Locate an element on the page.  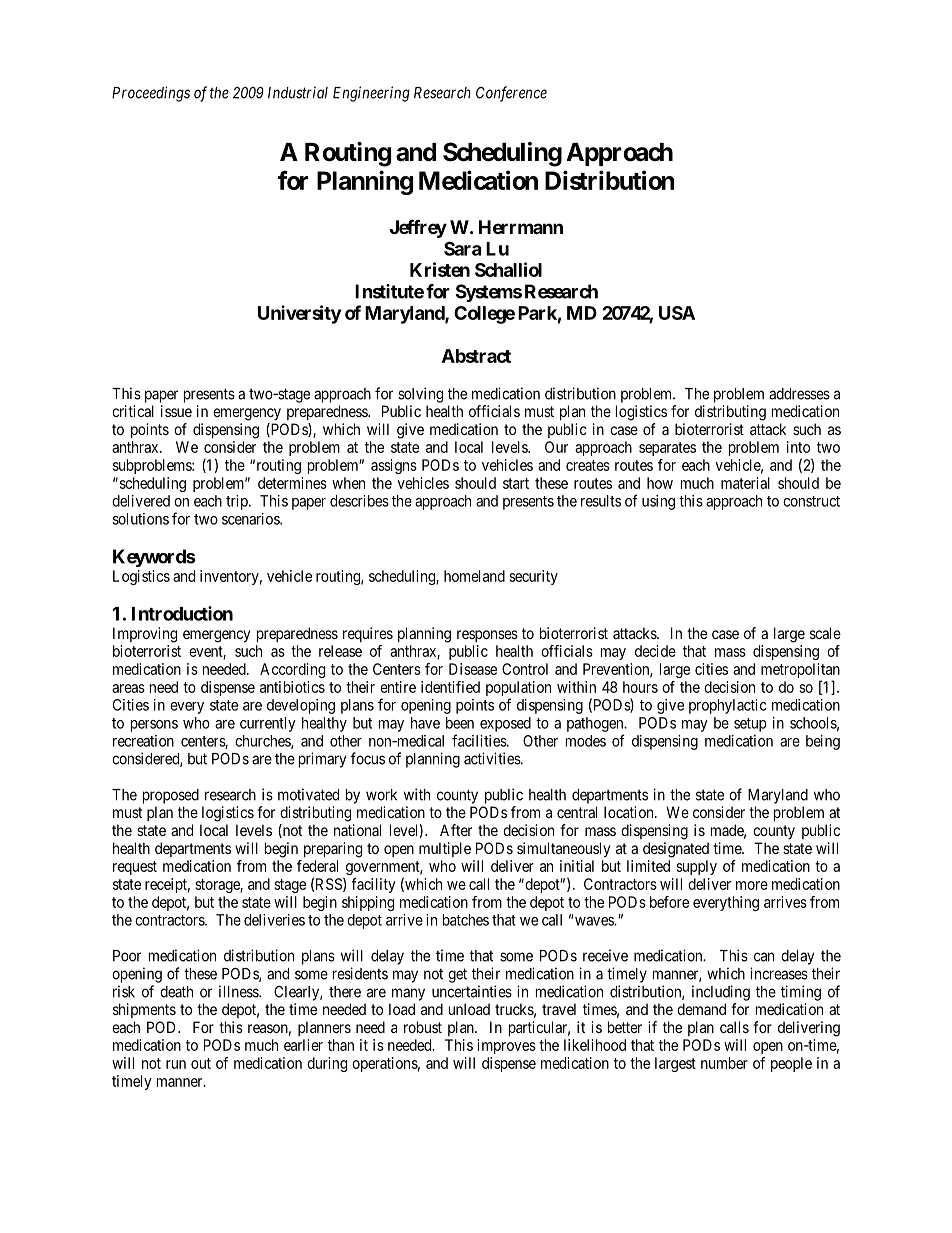
Herrmann is located at coordinates (521, 227).
